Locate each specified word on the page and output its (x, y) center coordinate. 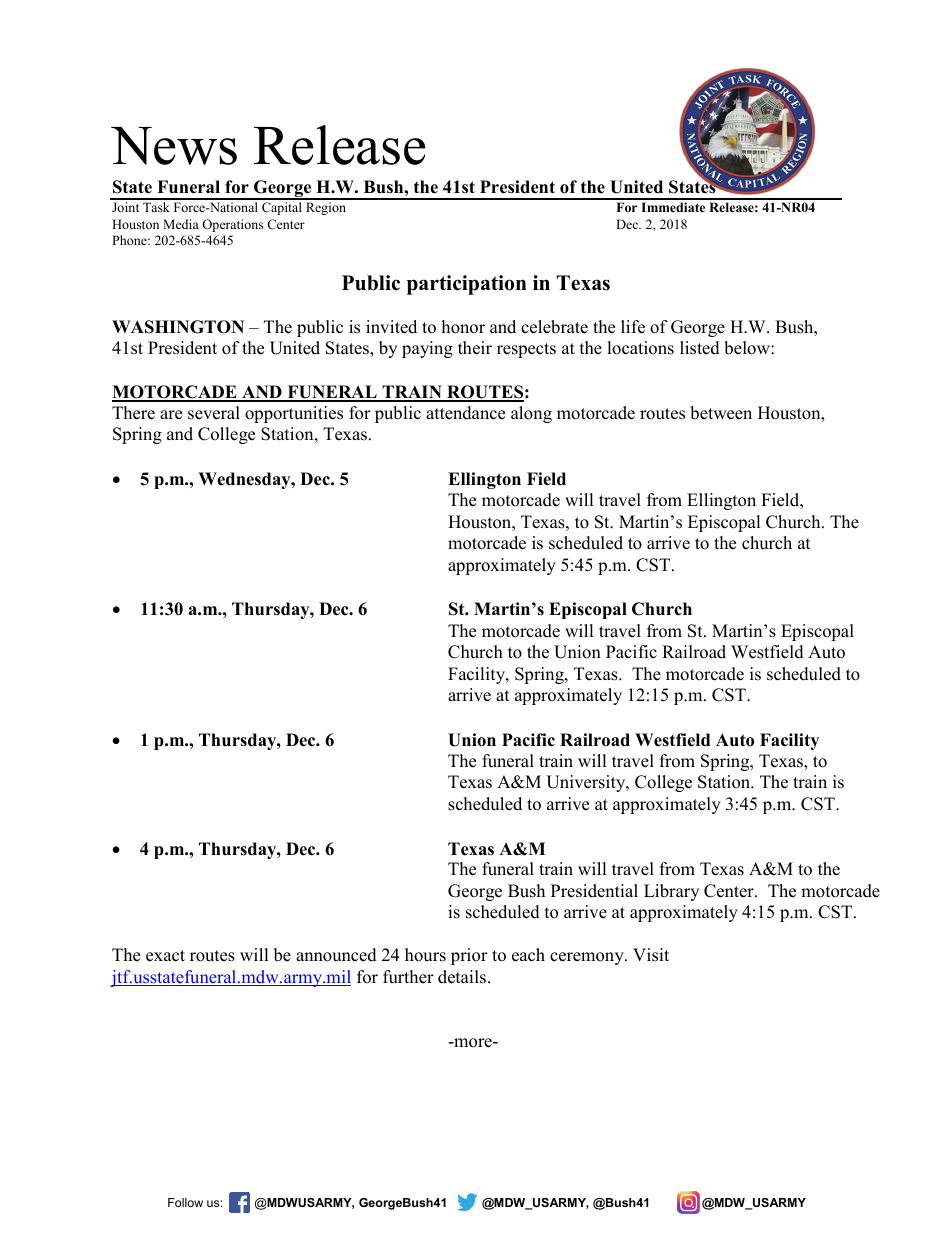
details (462, 977)
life (633, 327)
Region (326, 208)
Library (671, 892)
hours (425, 955)
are (171, 415)
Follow (185, 1202)
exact (165, 956)
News (174, 146)
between (721, 413)
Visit (651, 955)
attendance (465, 413)
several (214, 413)
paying (427, 349)
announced (336, 955)
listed (700, 348)
